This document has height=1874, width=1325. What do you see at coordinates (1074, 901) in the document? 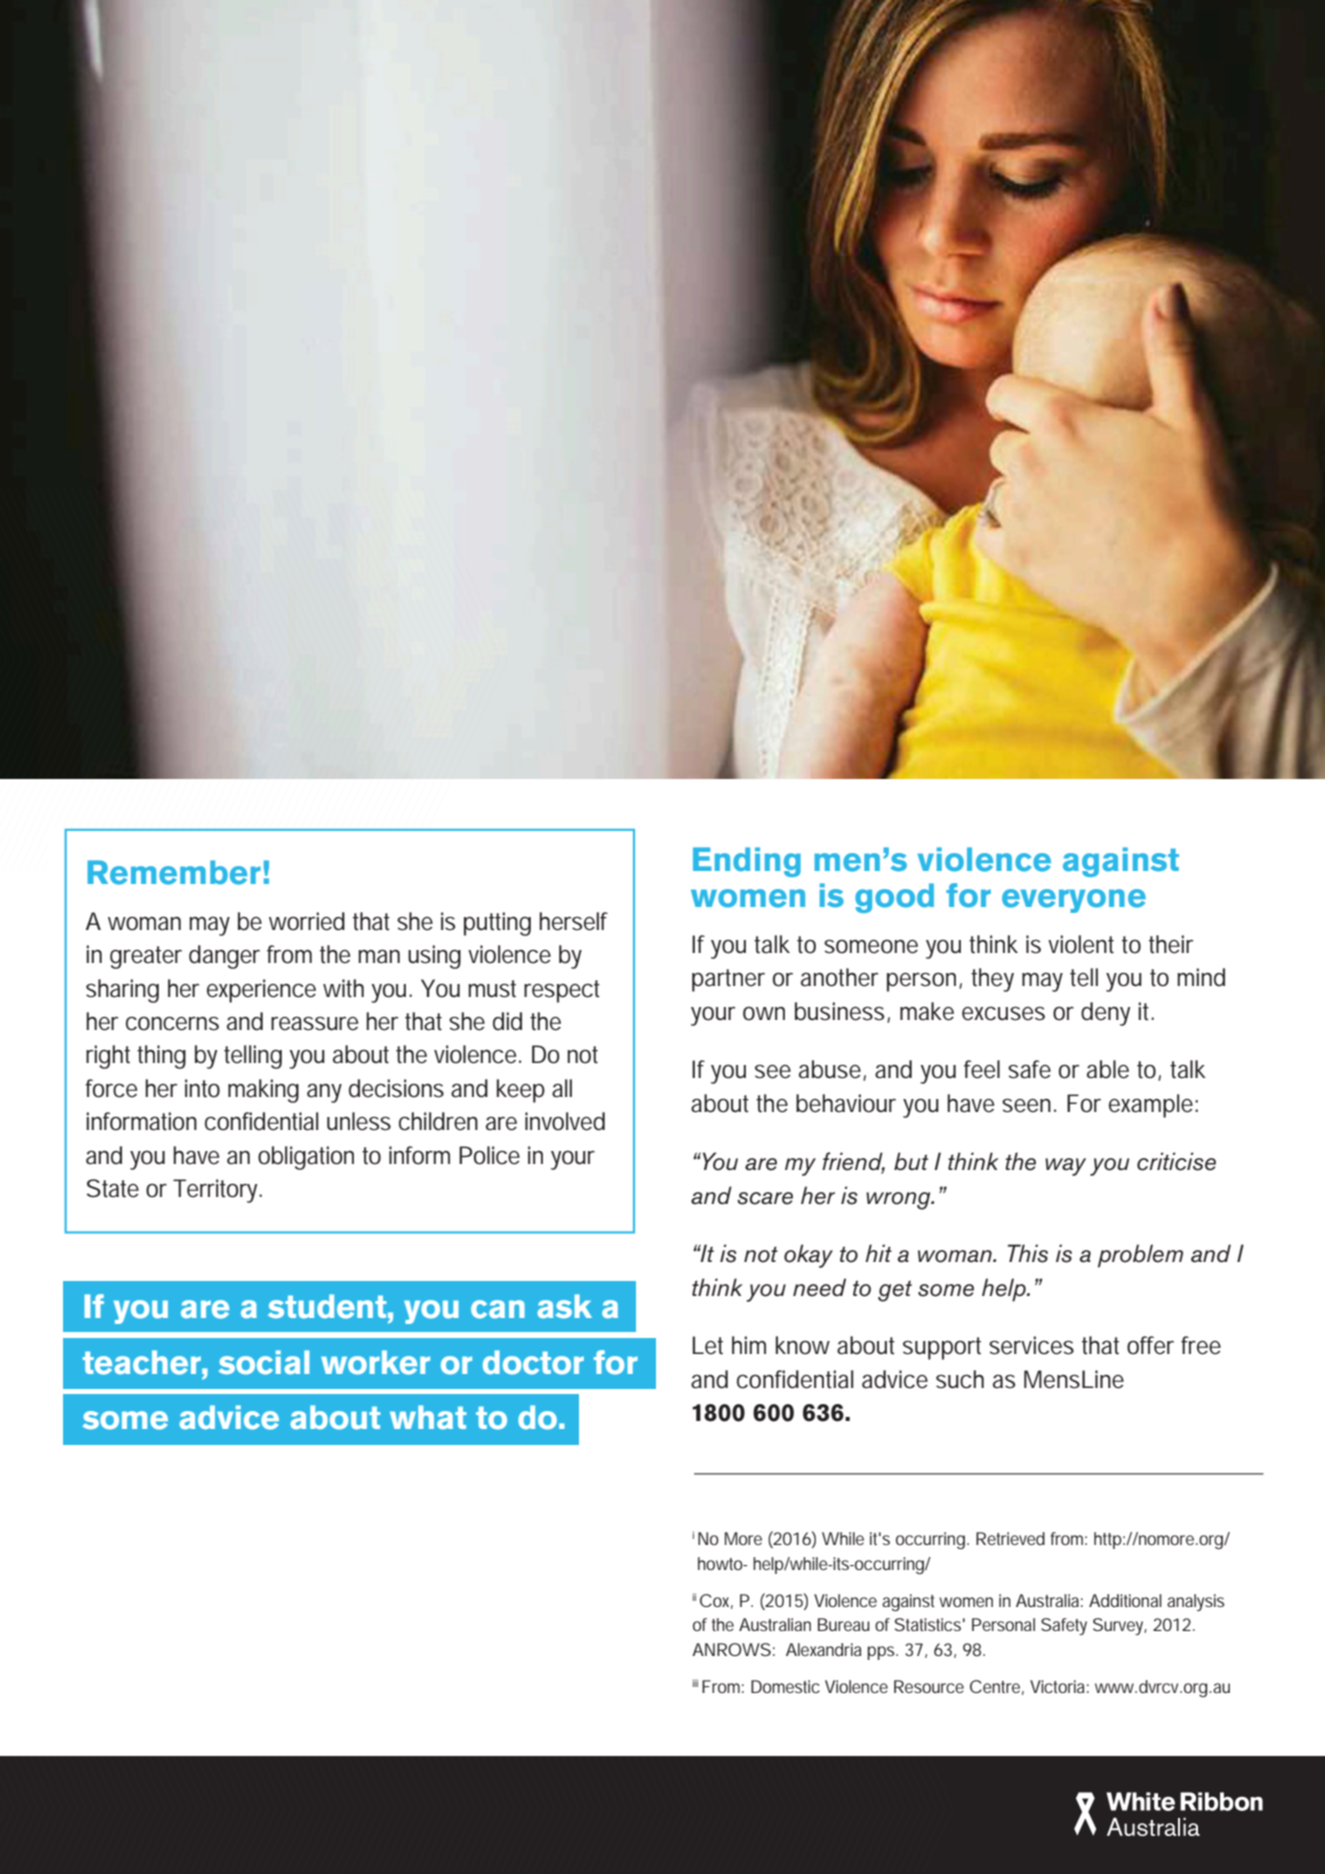
I see `everyone` at bounding box center [1074, 901].
